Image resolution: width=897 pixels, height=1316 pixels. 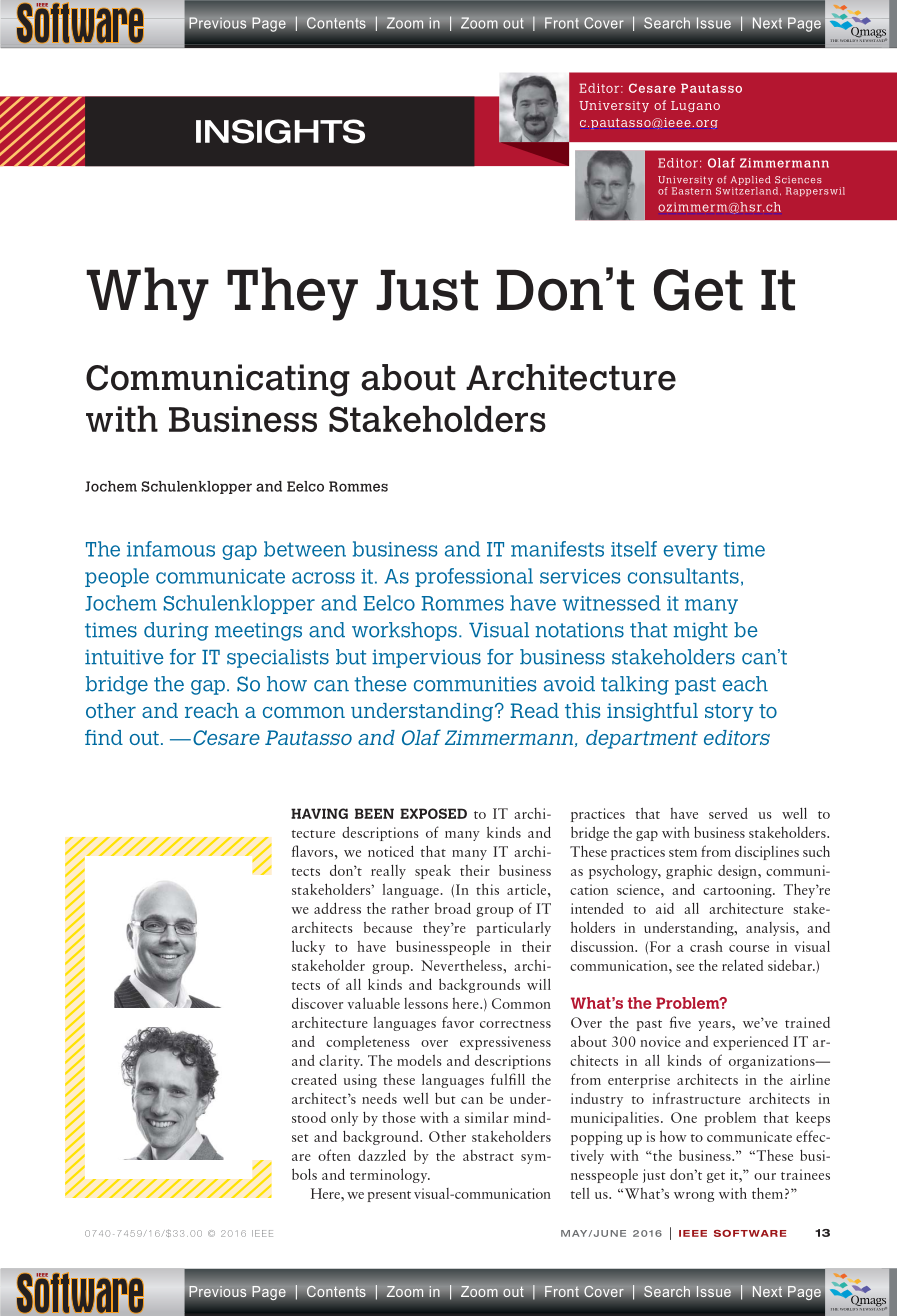 What do you see at coordinates (280, 131) in the document?
I see `INSIGHTS` at bounding box center [280, 131].
